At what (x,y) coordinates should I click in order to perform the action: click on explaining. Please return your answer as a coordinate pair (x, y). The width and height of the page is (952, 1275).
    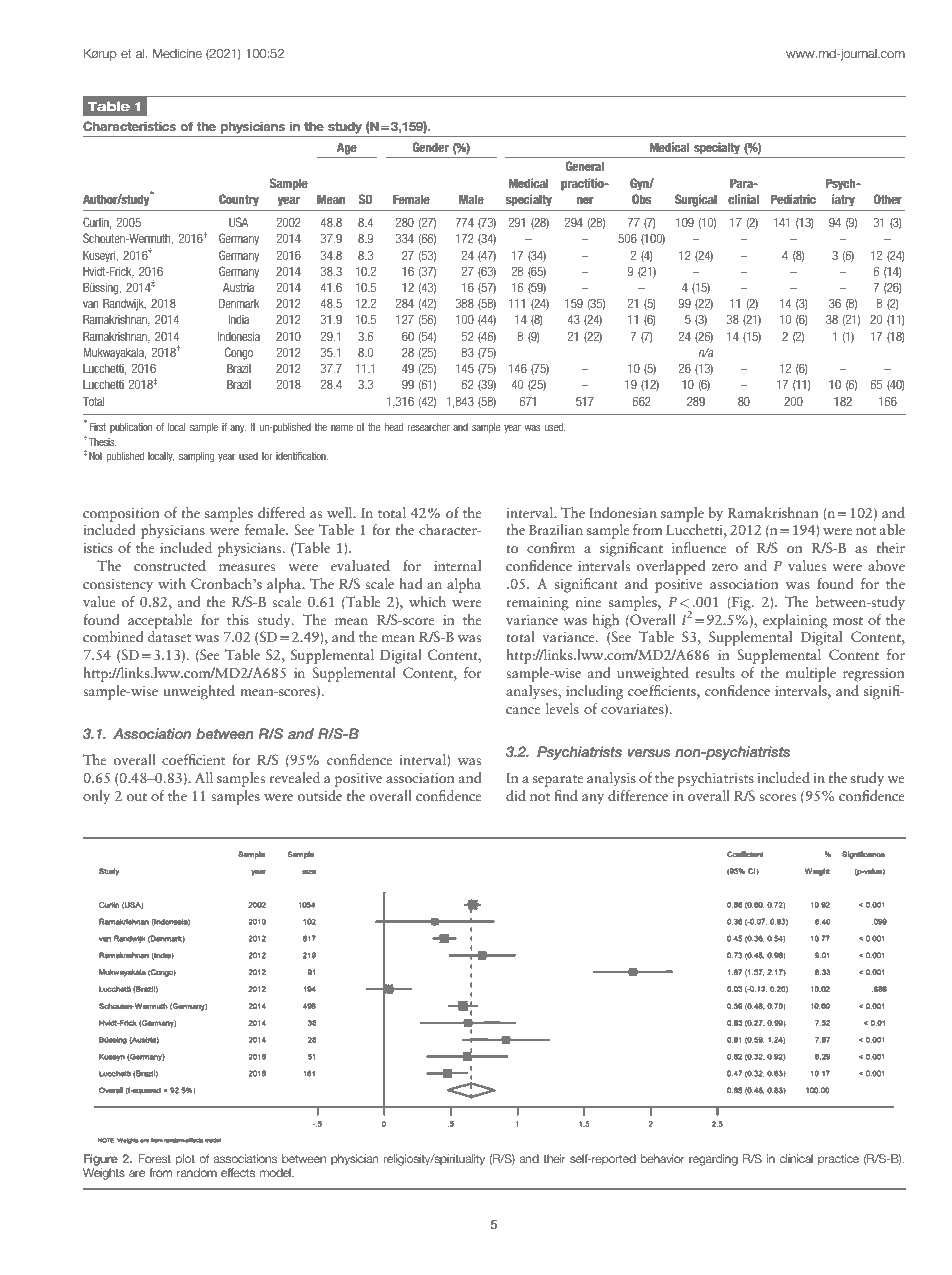
    Looking at the image, I should click on (795, 621).
